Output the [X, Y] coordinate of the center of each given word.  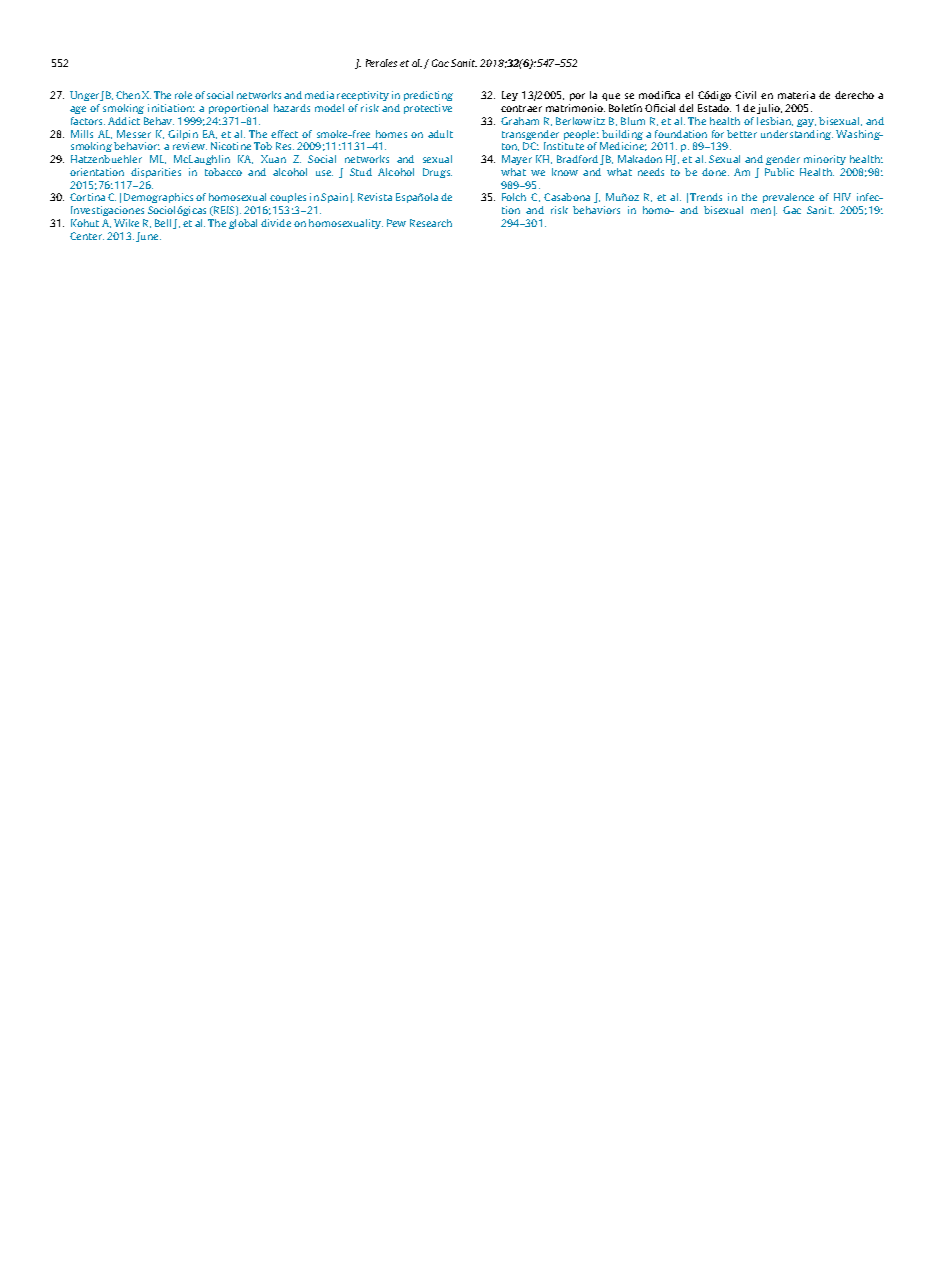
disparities [156, 173]
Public [779, 172]
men [761, 211]
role [183, 95]
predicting [428, 96]
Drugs [437, 173]
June [148, 237]
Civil [745, 95]
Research [431, 223]
